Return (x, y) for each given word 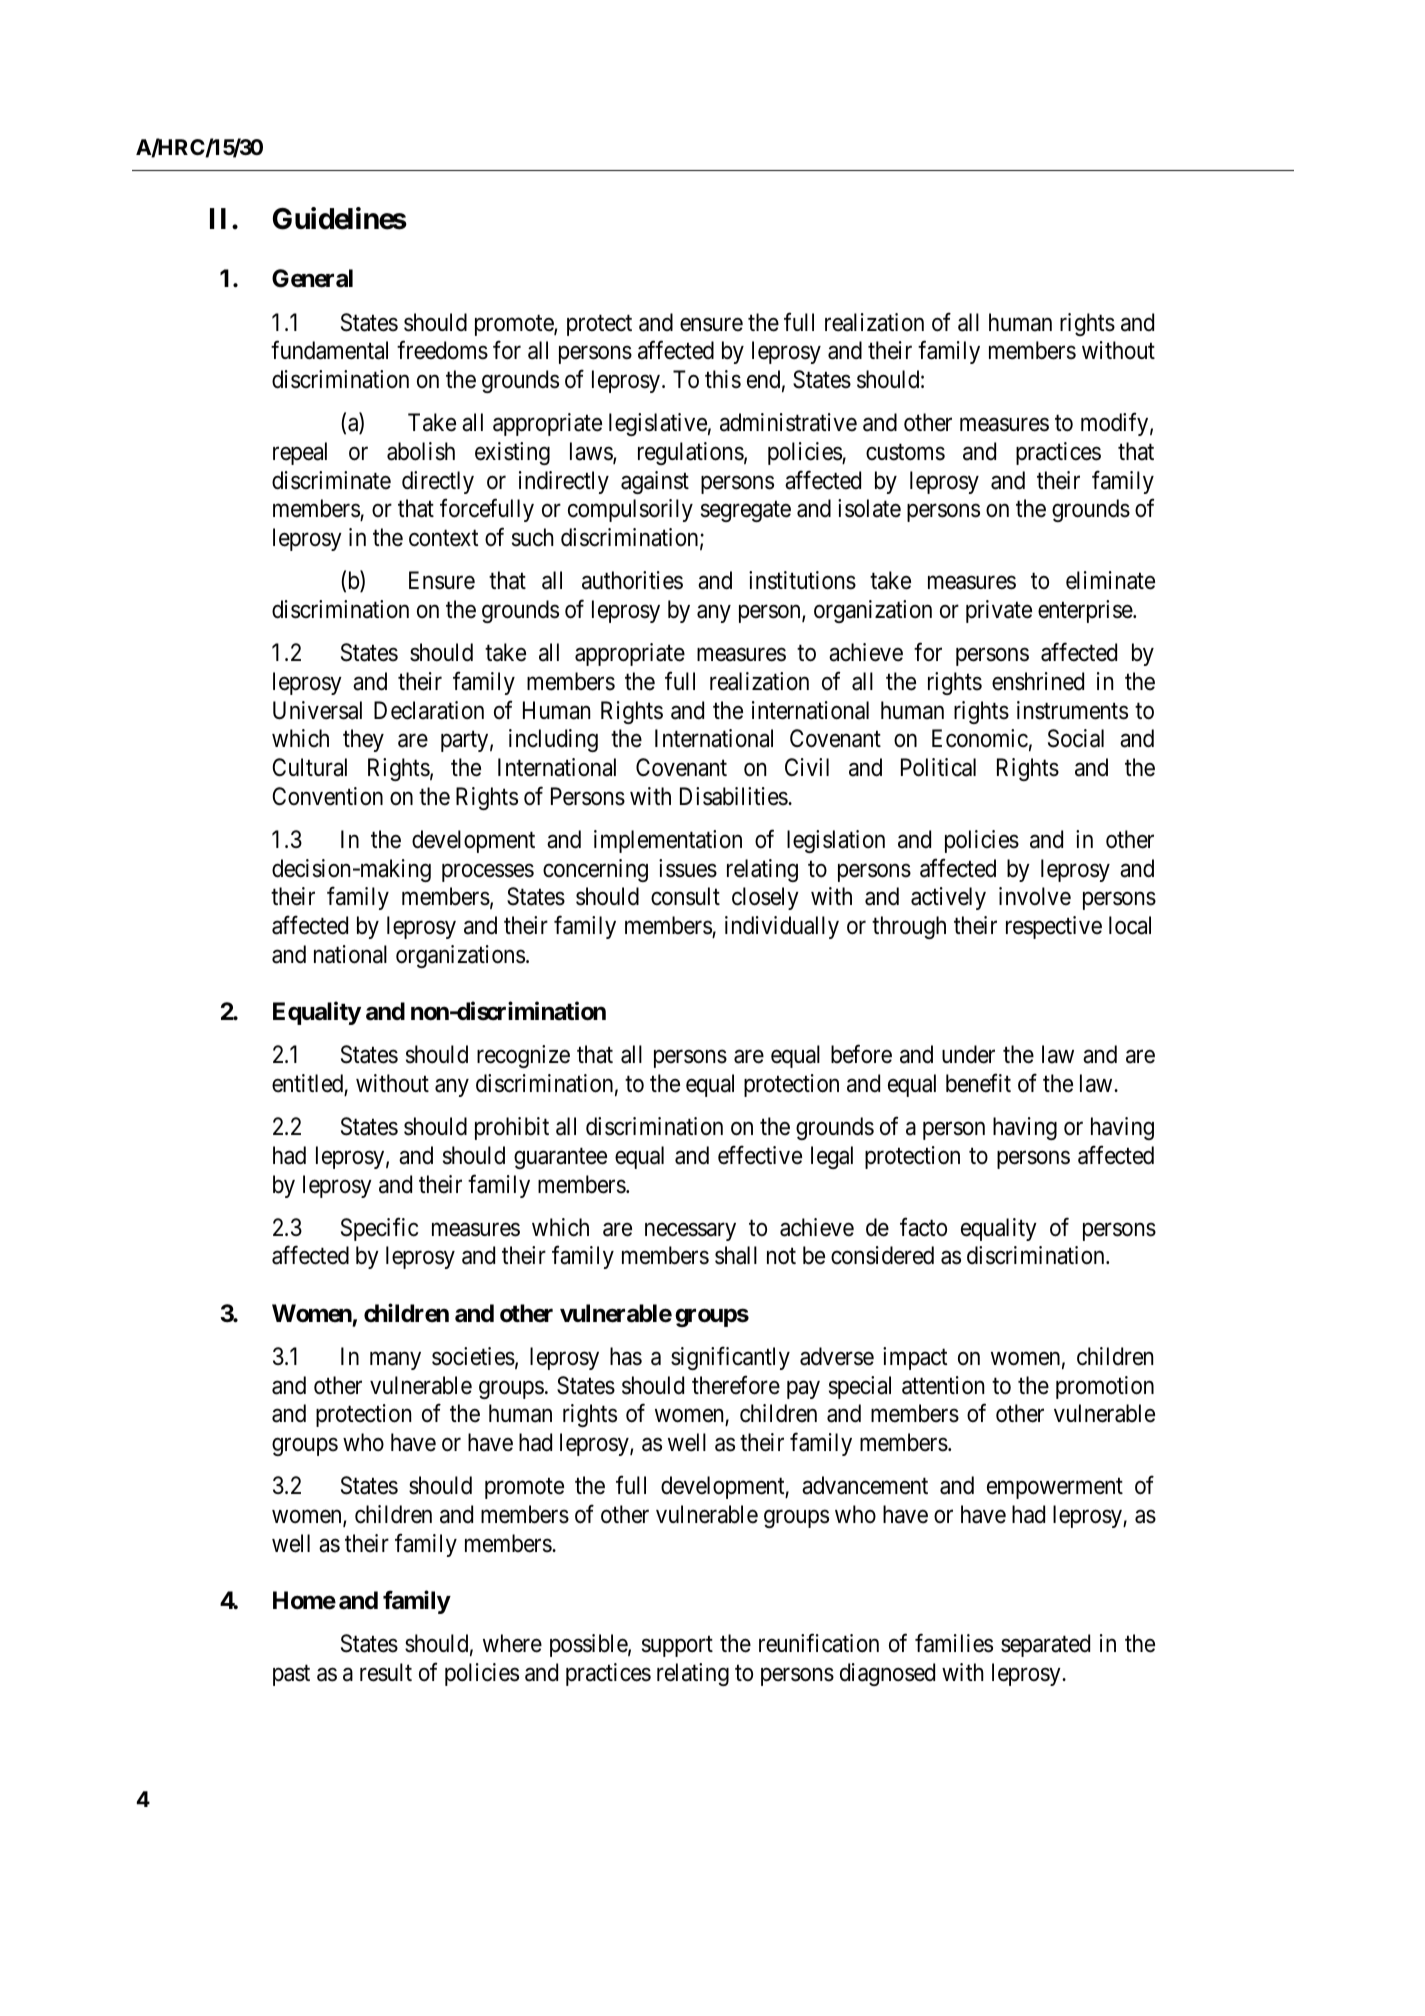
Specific (379, 1229)
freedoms (442, 350)
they (363, 740)
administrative (788, 422)
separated (1045, 1645)
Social (1076, 738)
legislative (658, 424)
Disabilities (734, 796)
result (386, 1672)
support (677, 1646)
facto (923, 1227)
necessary (690, 1232)
